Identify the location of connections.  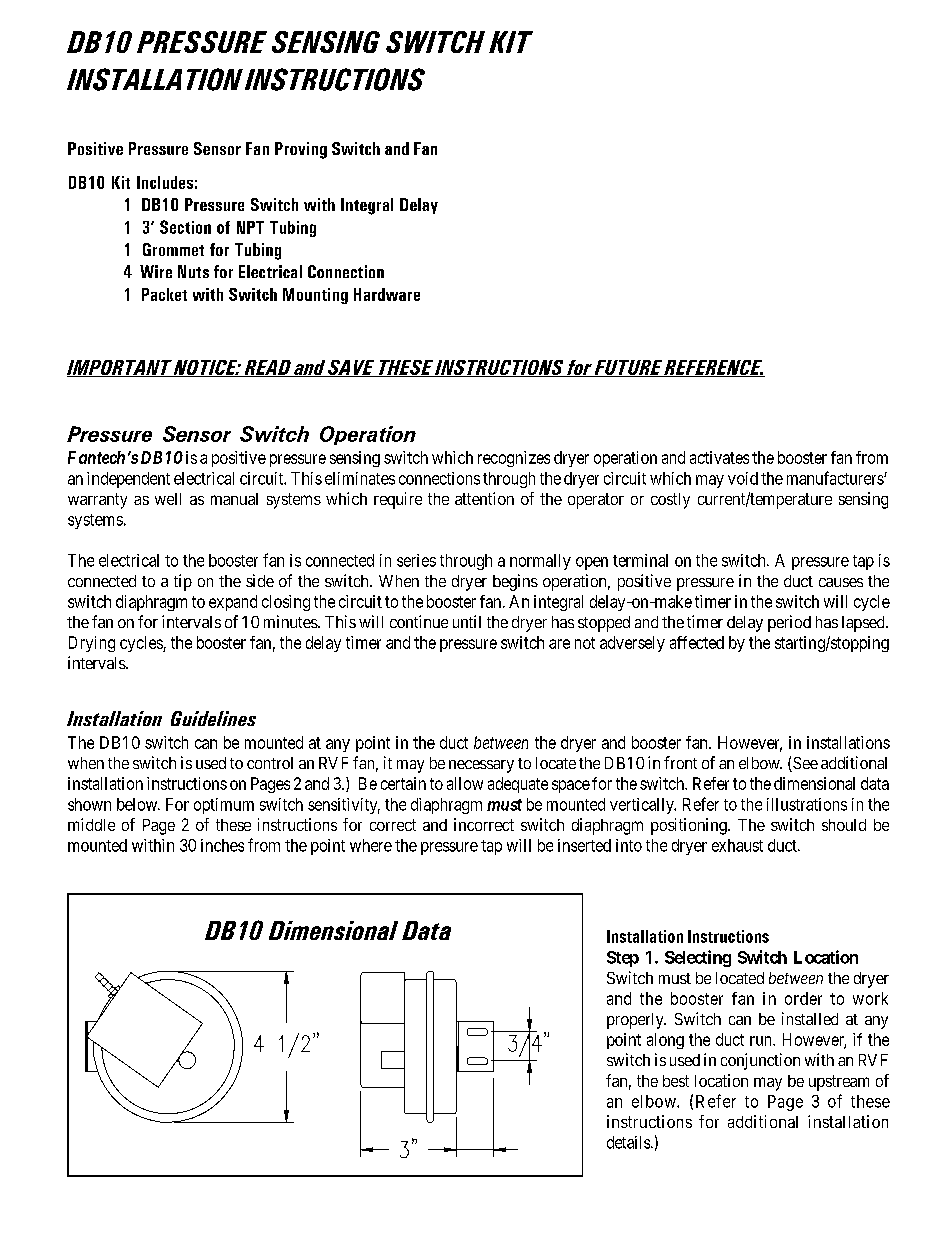
(439, 478).
